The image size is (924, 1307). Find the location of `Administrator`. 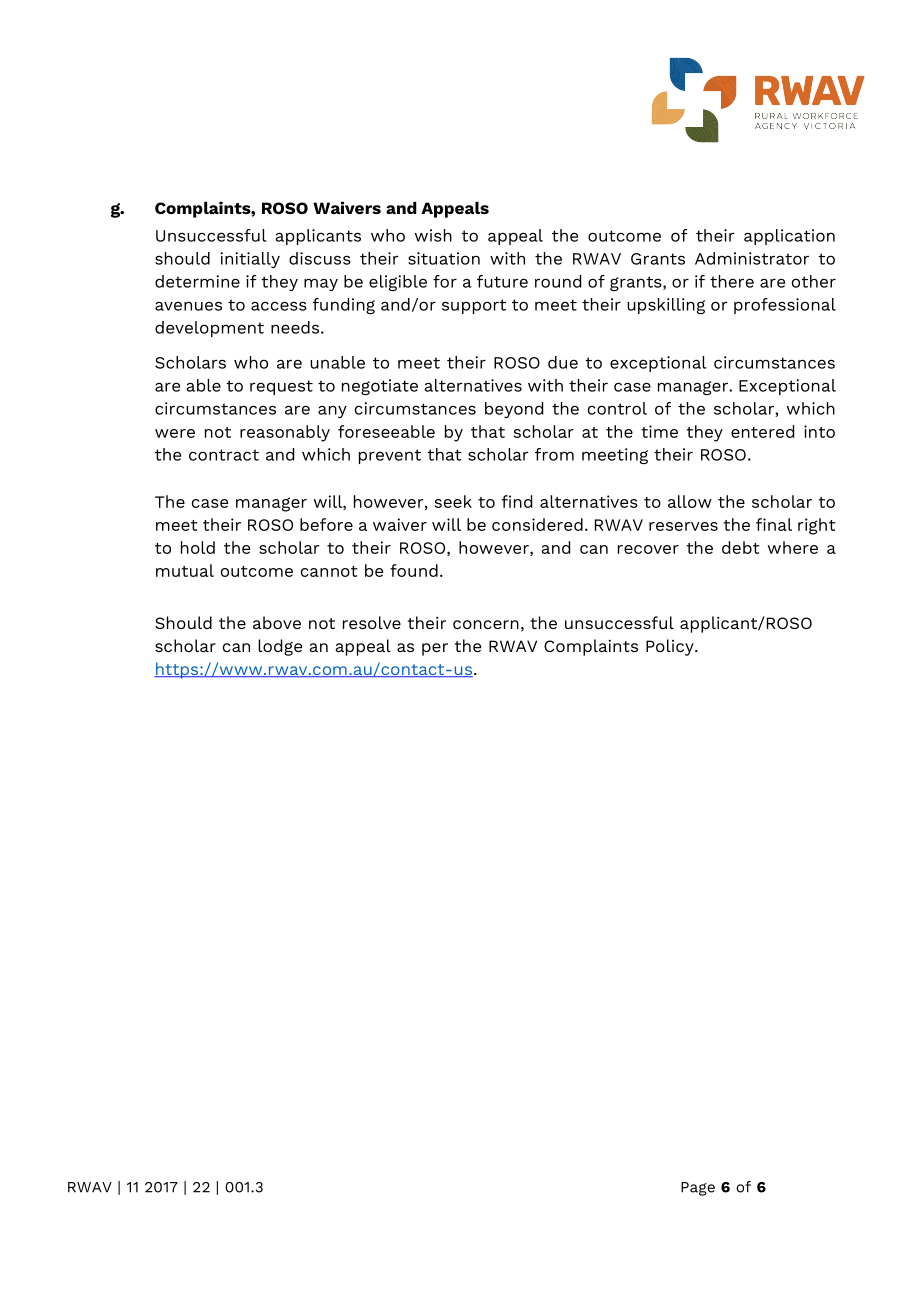

Administrator is located at coordinates (752, 258).
